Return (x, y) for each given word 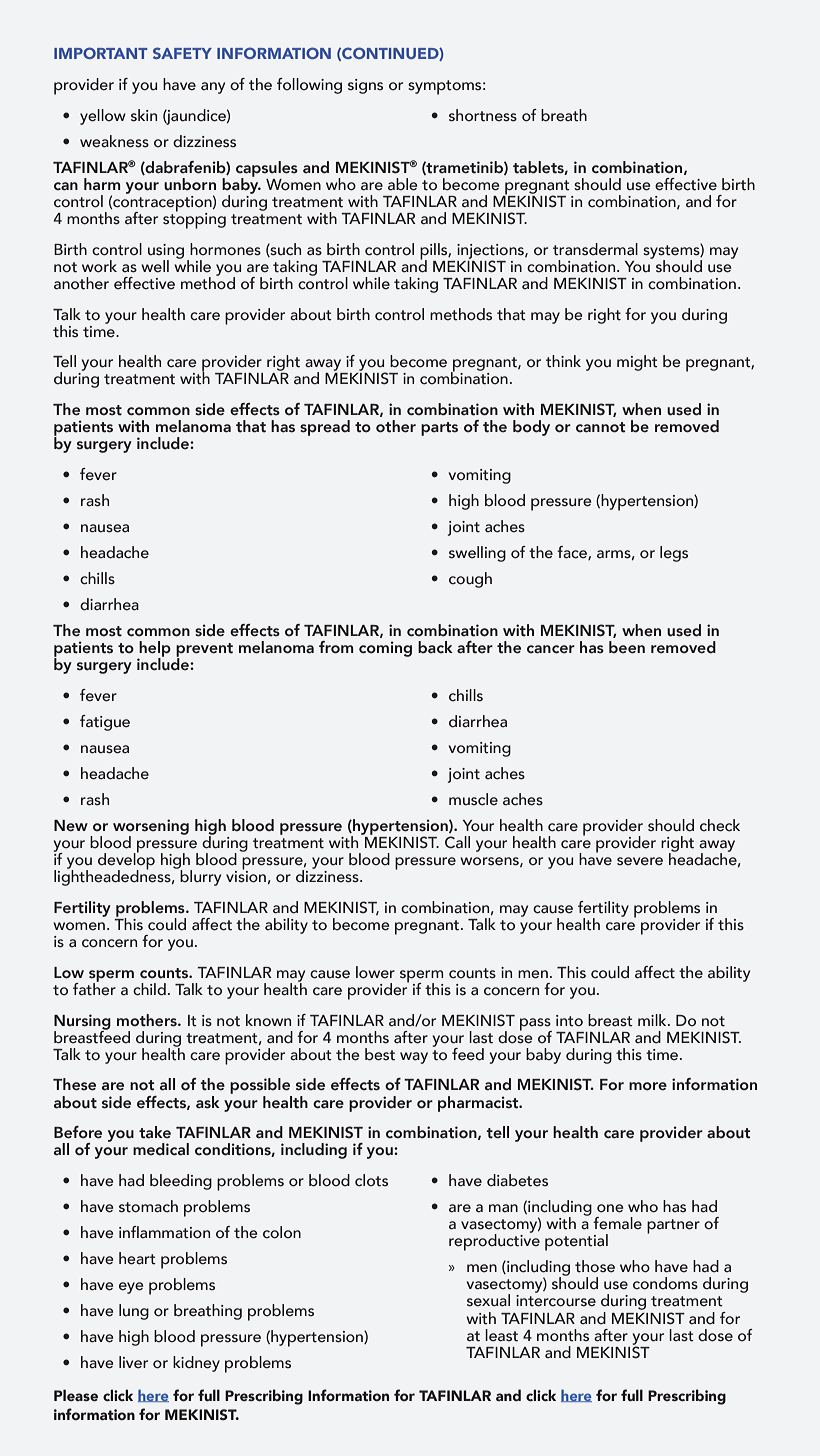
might (637, 363)
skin (144, 115)
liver (133, 1362)
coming (385, 649)
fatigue (105, 723)
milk (653, 1020)
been (627, 647)
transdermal (595, 249)
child (149, 989)
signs (365, 86)
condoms (665, 1283)
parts (439, 429)
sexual (488, 1300)
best (380, 1054)
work (99, 266)
